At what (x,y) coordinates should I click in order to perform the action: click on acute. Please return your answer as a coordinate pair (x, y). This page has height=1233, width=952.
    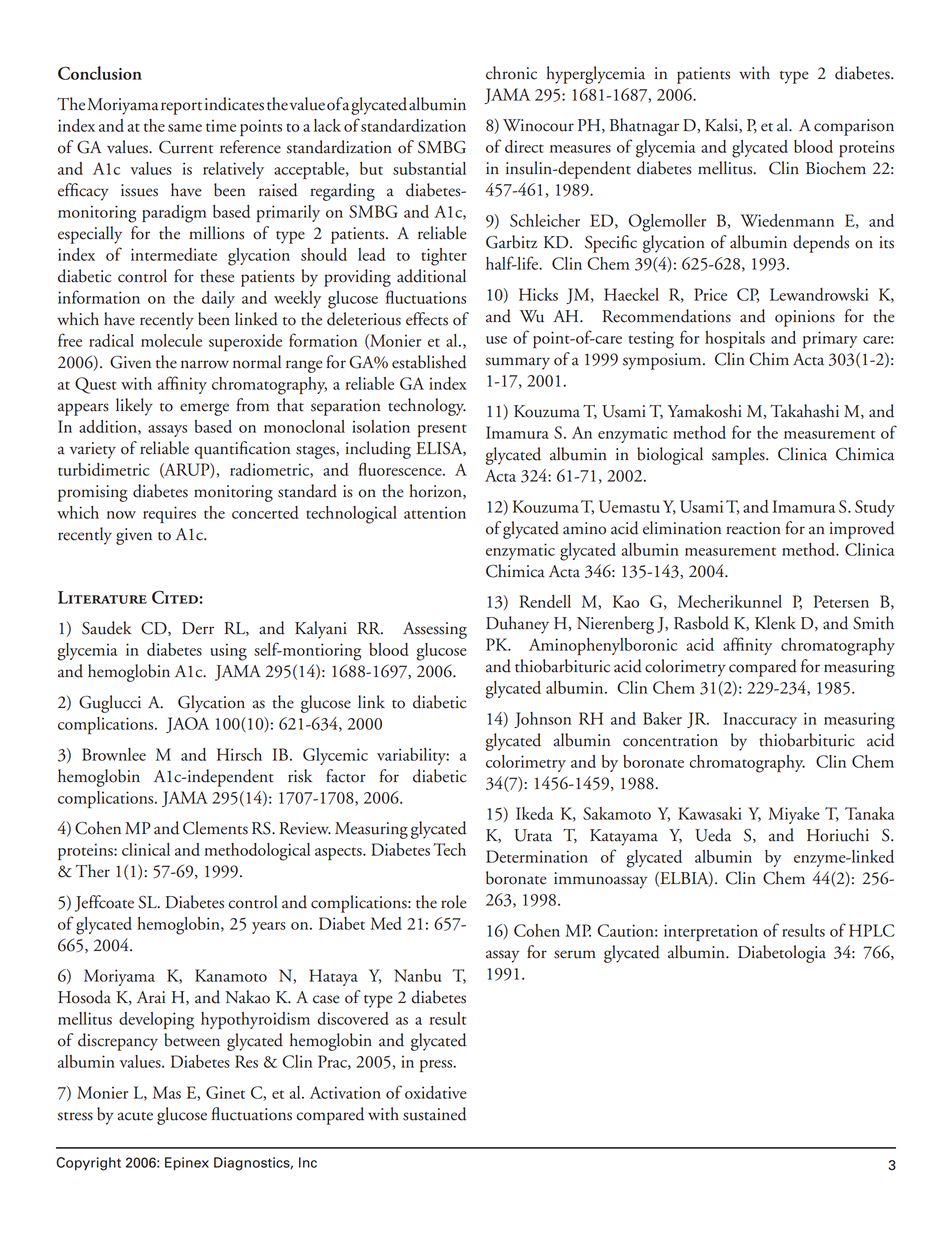
    Looking at the image, I should click on (135, 1116).
